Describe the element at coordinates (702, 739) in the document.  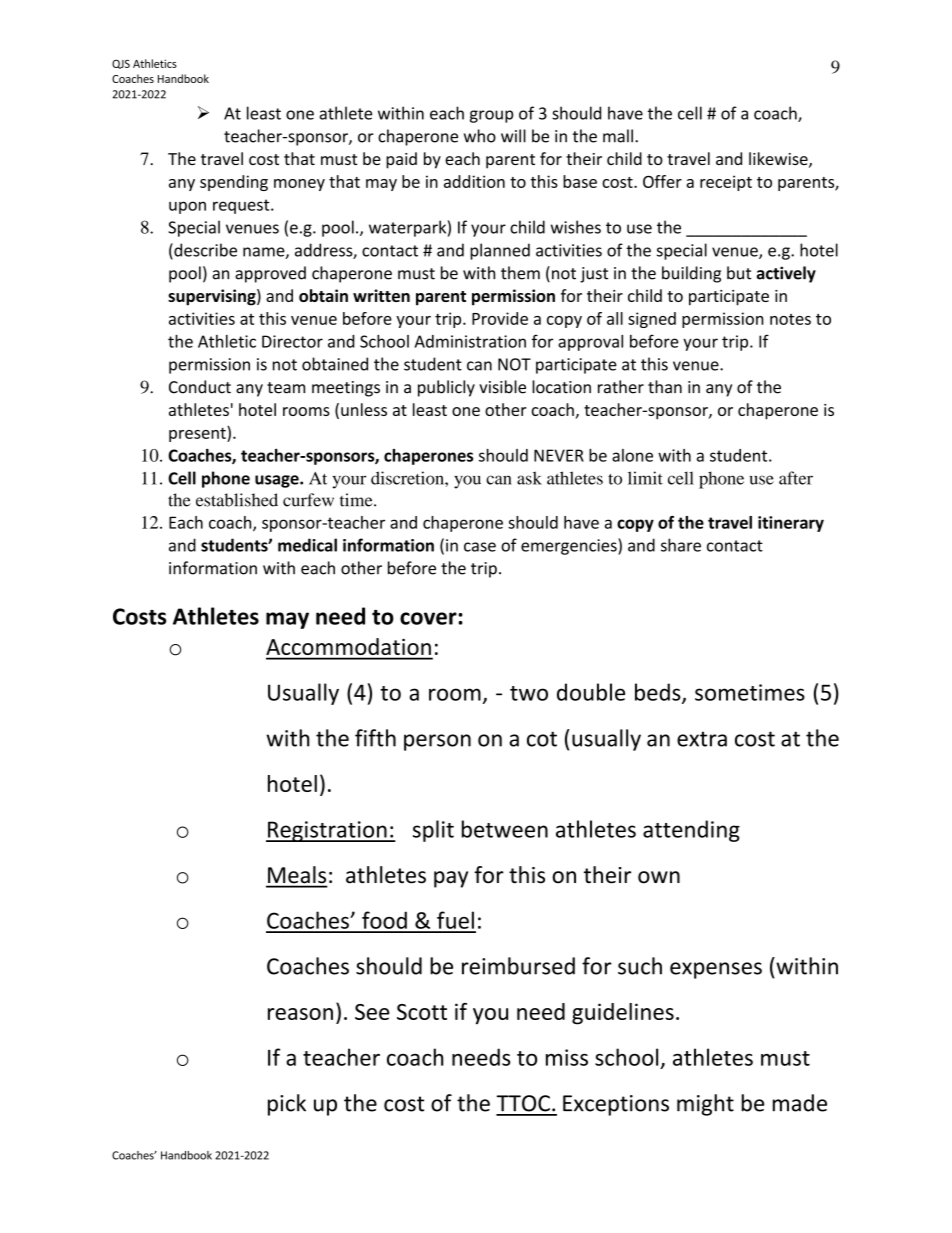
I see `extra` at that location.
